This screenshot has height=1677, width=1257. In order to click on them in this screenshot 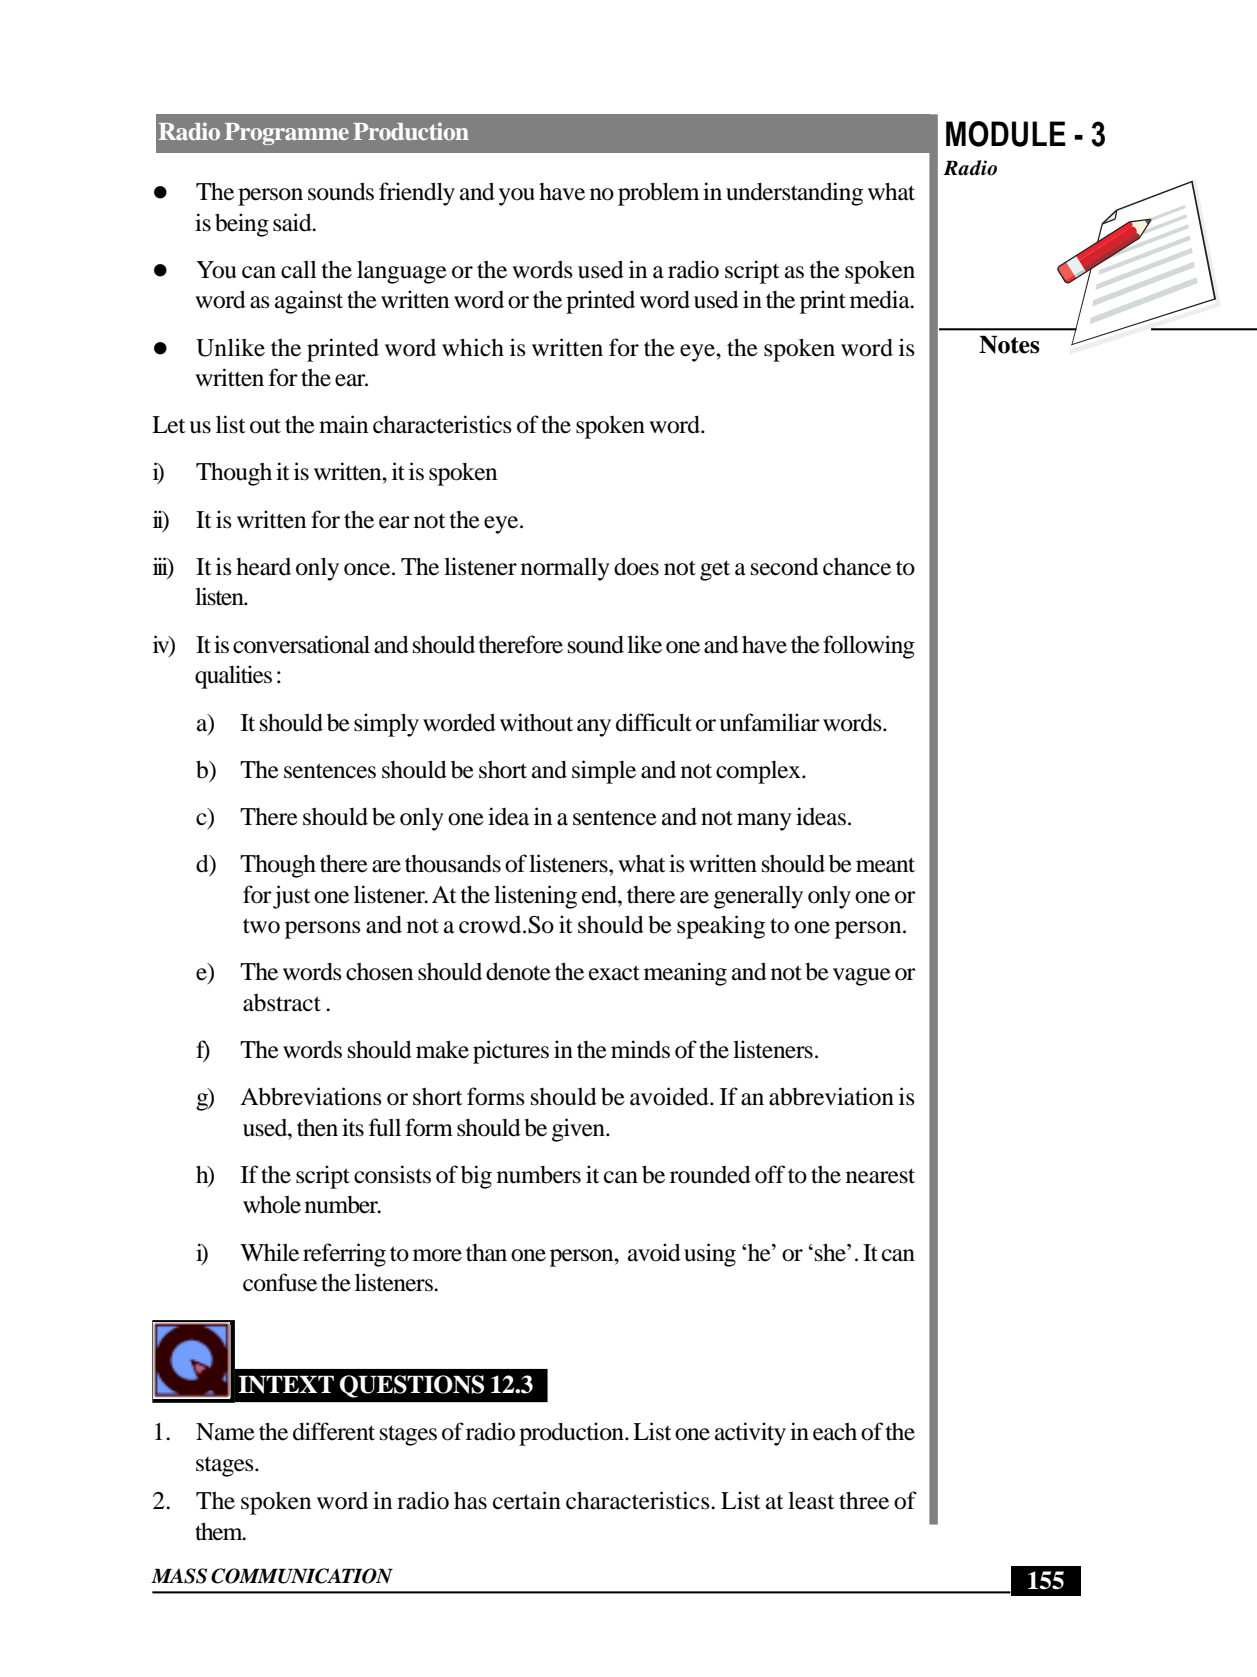, I will do `click(220, 1531)`.
